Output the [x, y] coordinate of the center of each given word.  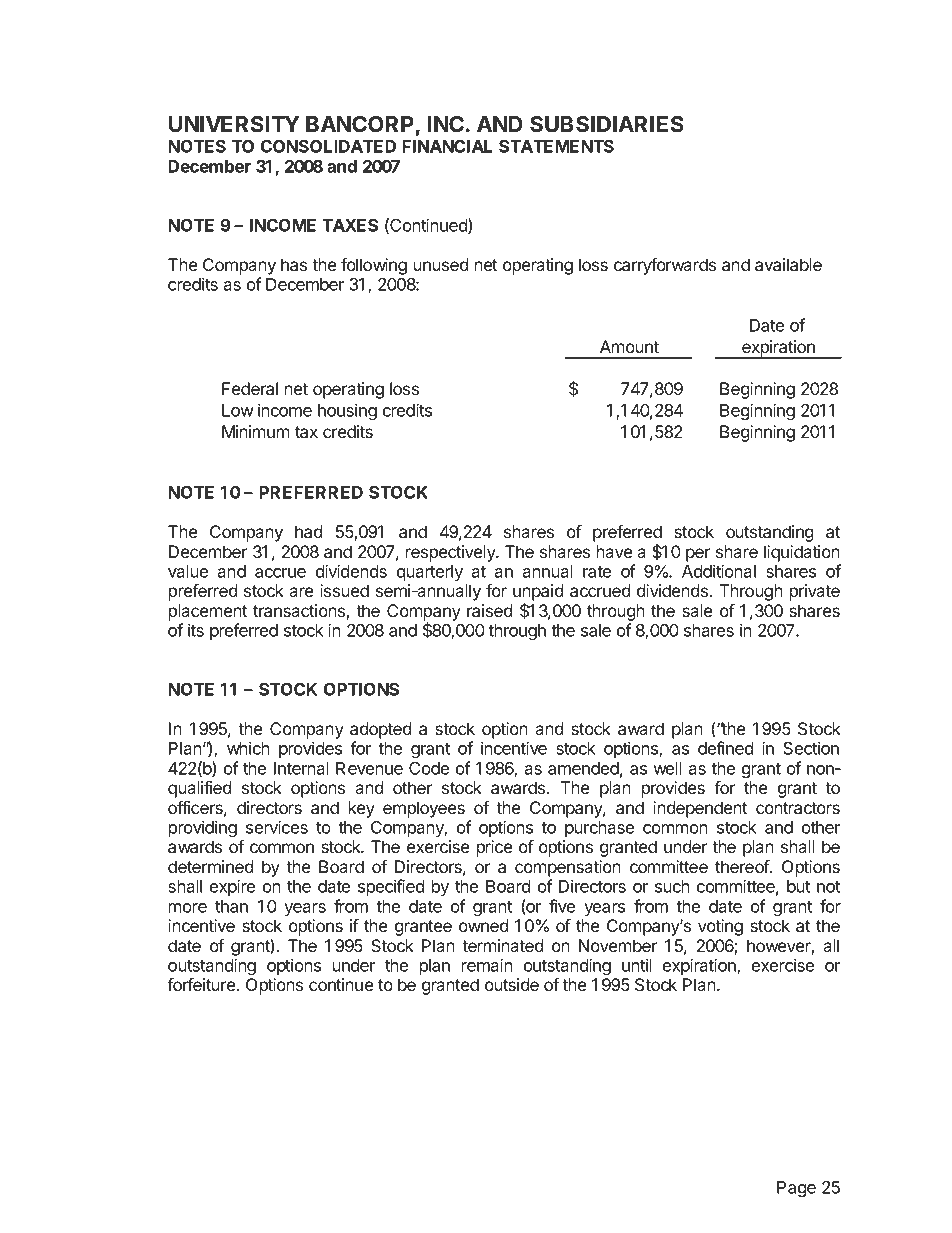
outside [512, 984]
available [788, 264]
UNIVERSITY [234, 124]
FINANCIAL [447, 146]
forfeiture [202, 984]
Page [796, 1189]
